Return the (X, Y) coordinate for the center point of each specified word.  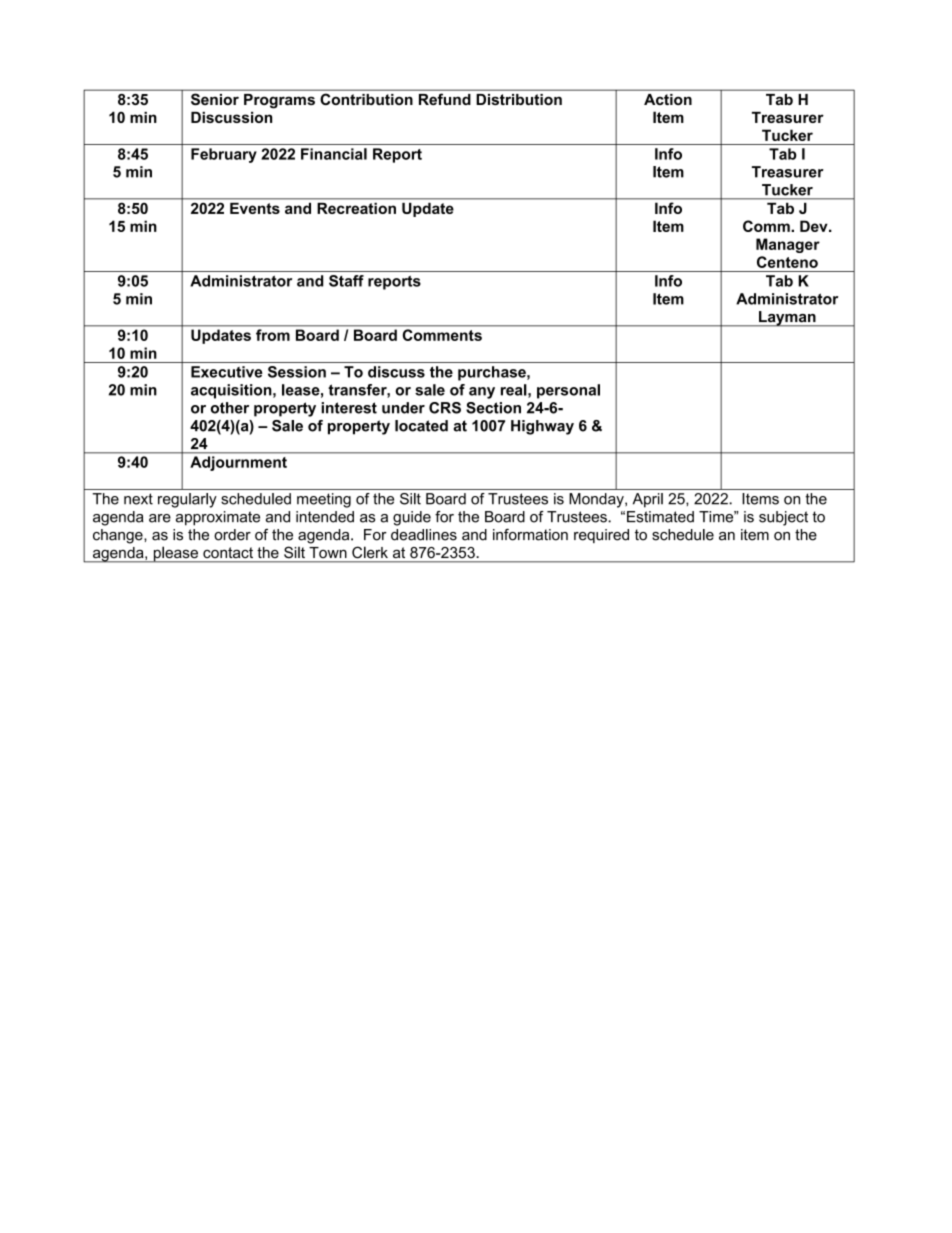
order (232, 535)
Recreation (357, 208)
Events (255, 208)
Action (668, 99)
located (421, 426)
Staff (346, 281)
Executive (227, 372)
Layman (787, 319)
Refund (444, 99)
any (482, 393)
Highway (542, 427)
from (273, 335)
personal (568, 391)
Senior (215, 99)
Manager (788, 245)
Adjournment (239, 463)
